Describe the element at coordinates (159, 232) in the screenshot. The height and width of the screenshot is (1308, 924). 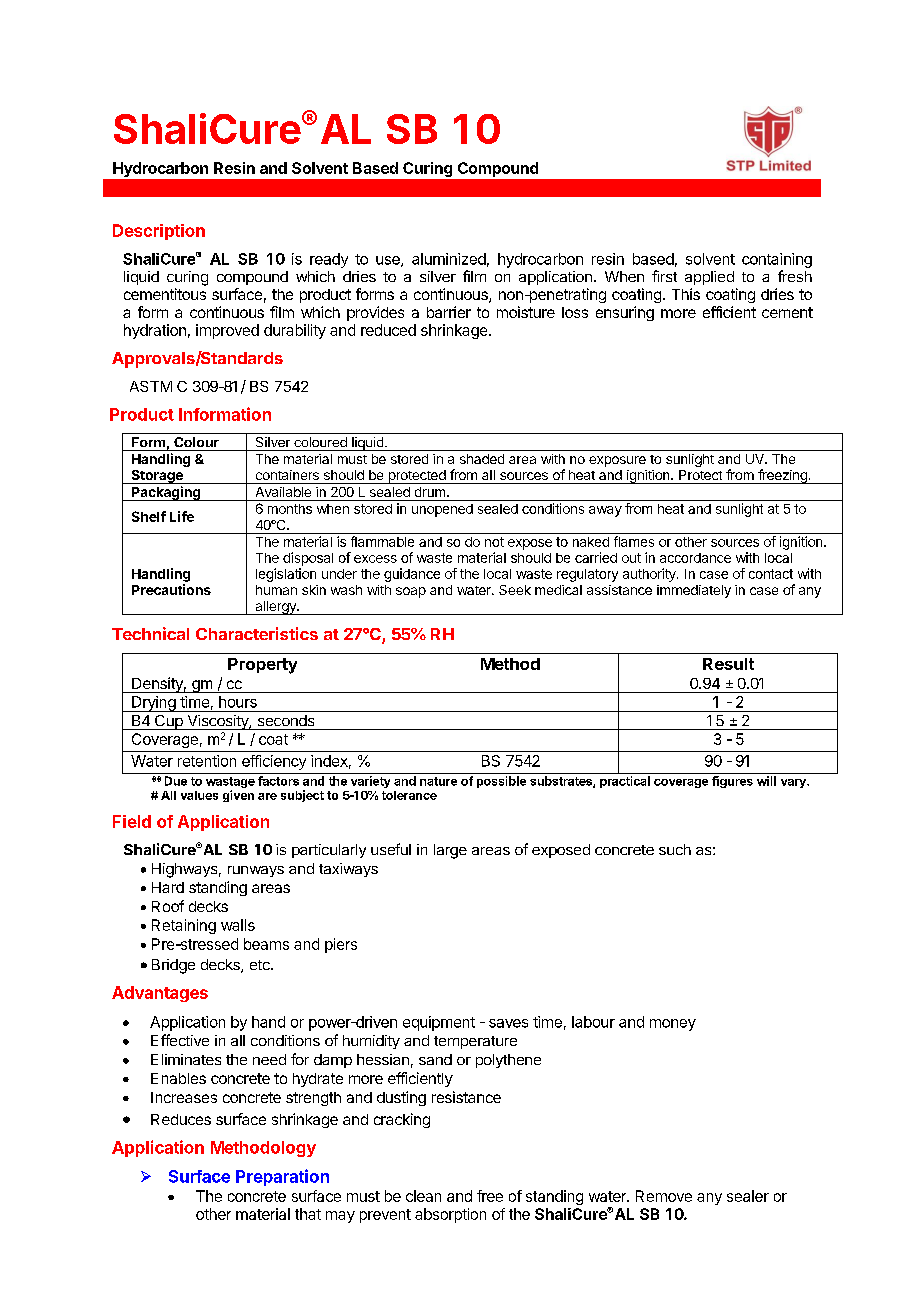
I see `Description` at that location.
